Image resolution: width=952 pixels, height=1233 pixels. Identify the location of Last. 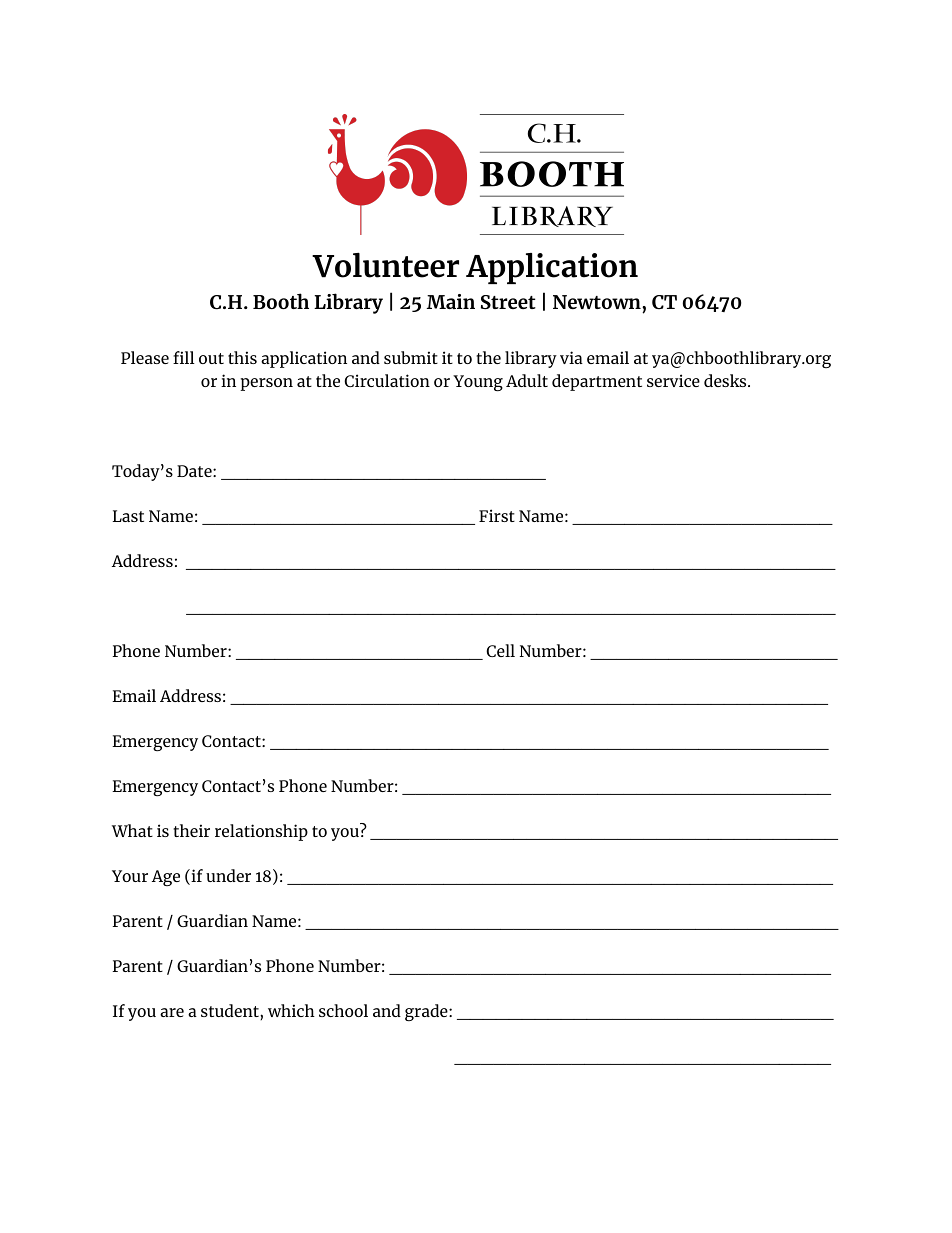
(128, 516).
